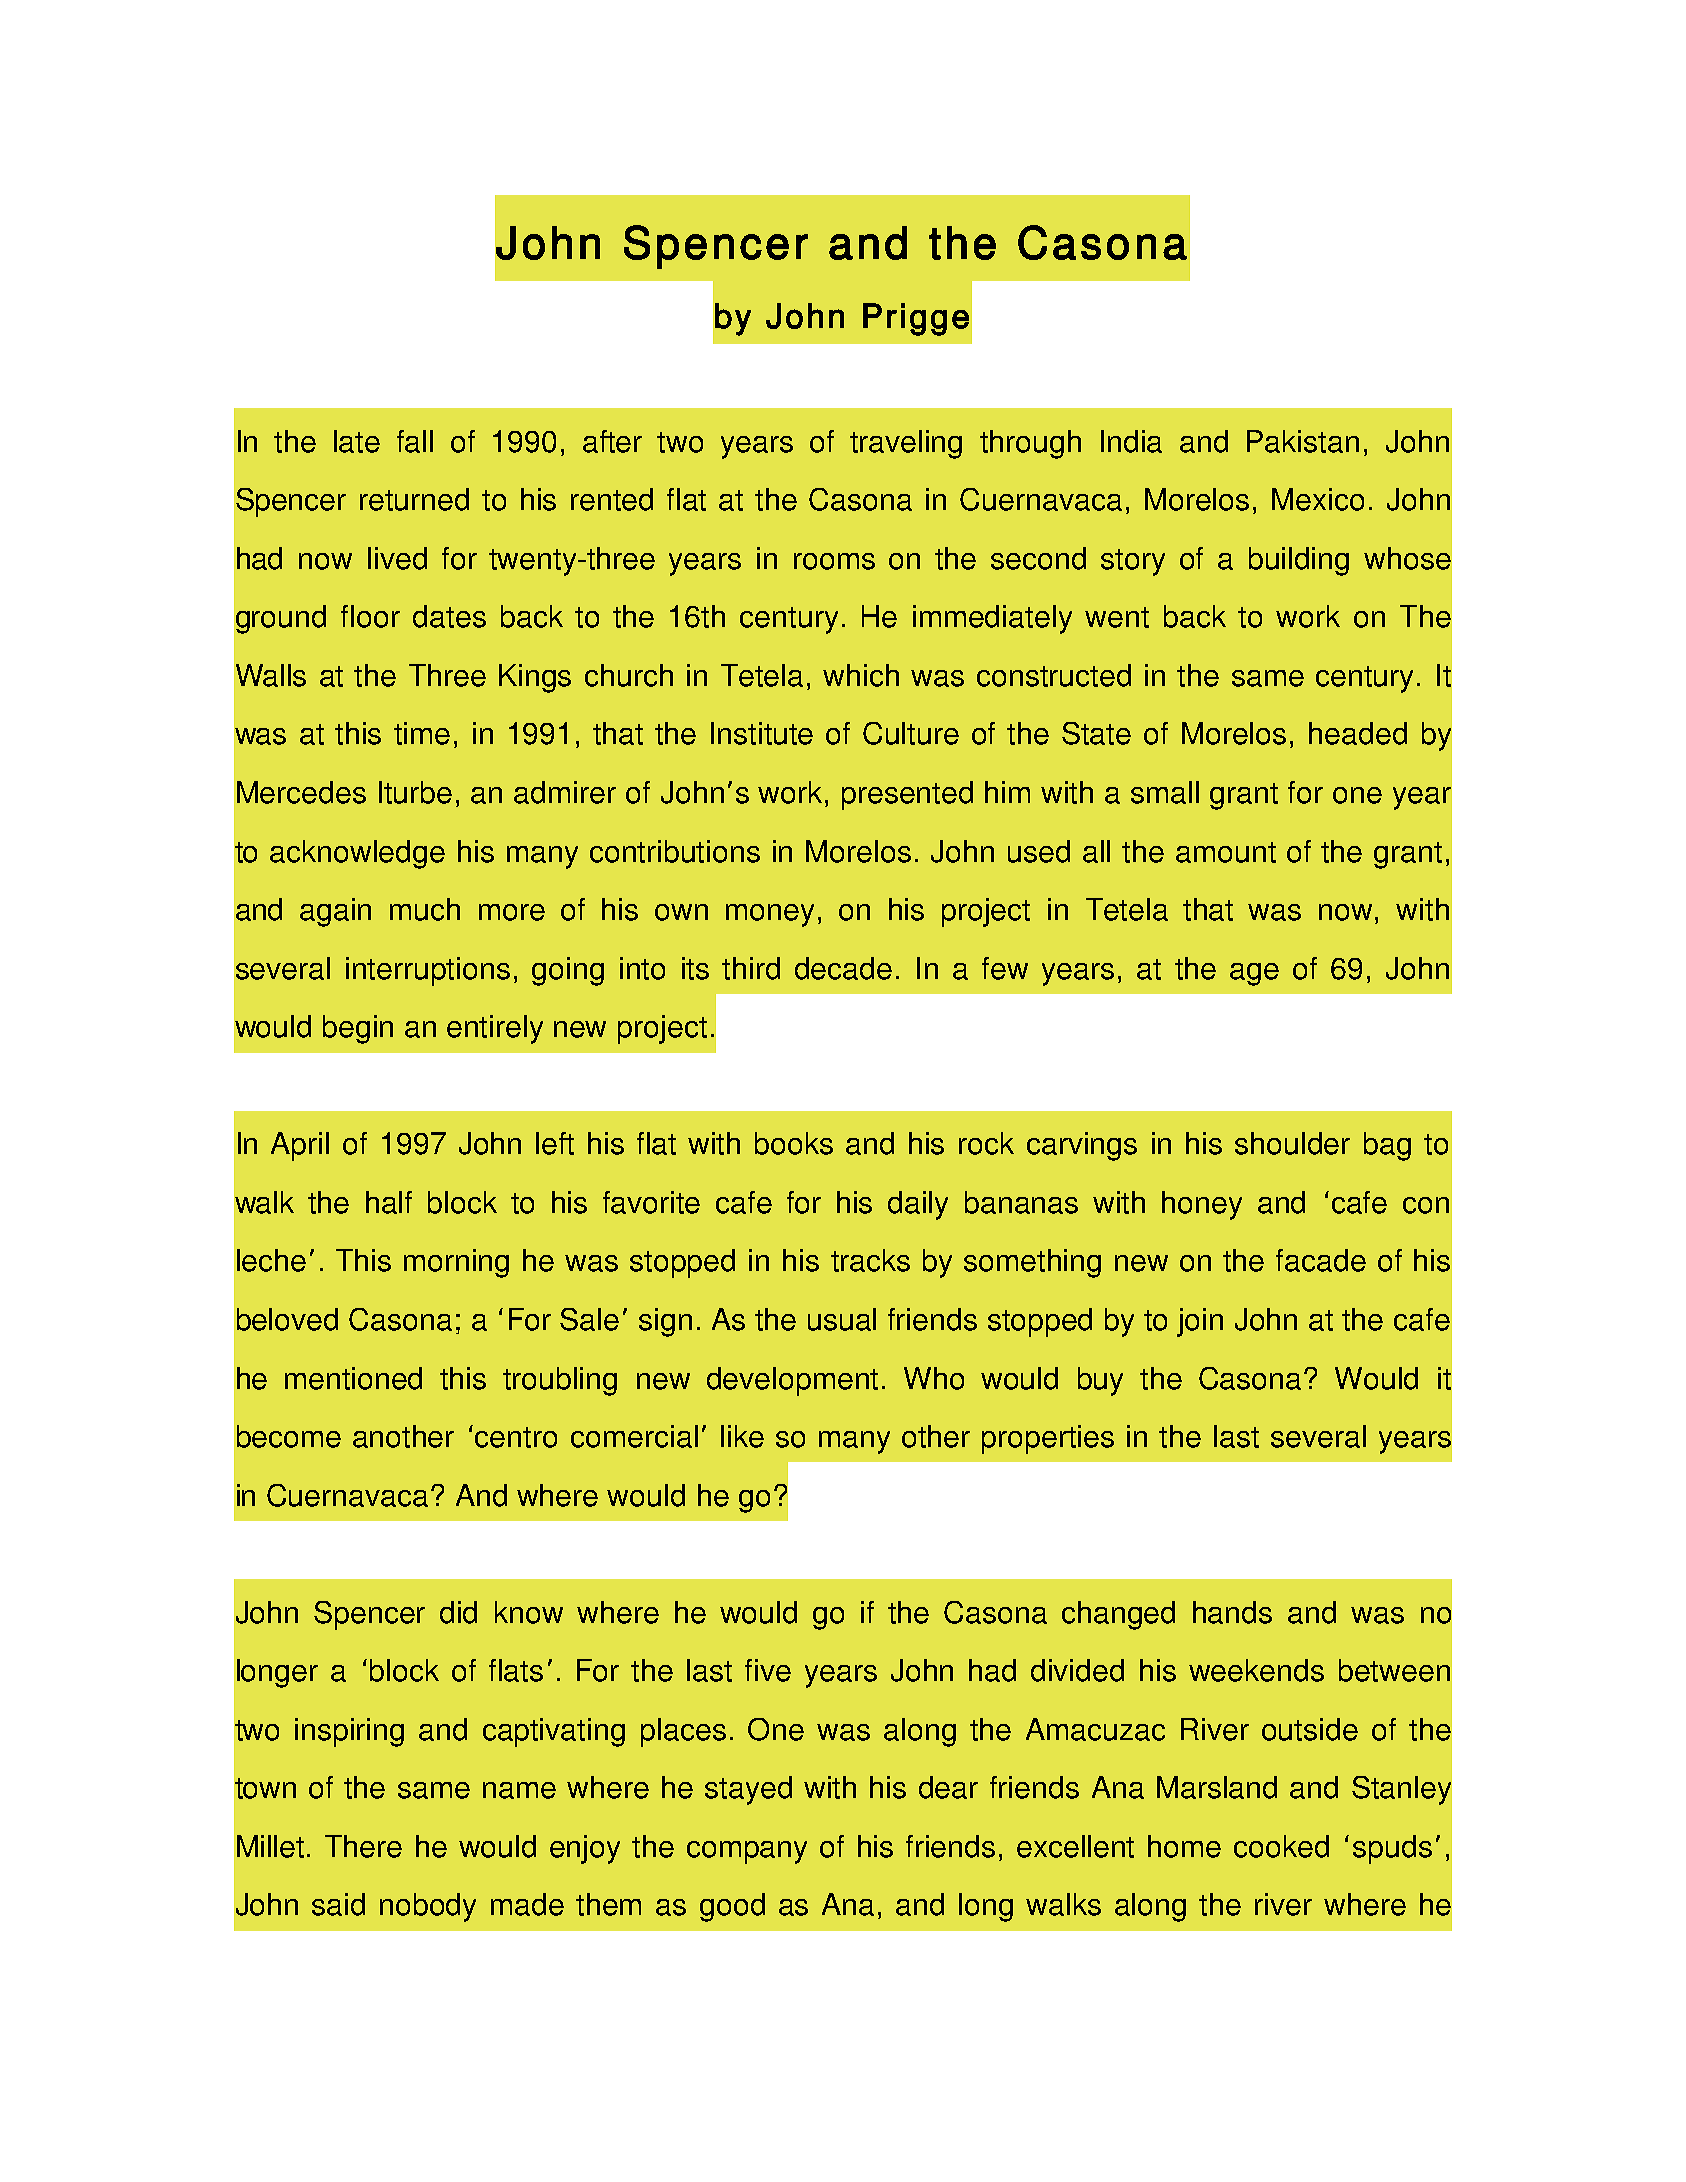  Describe the element at coordinates (414, 499) in the screenshot. I see `returned` at that location.
